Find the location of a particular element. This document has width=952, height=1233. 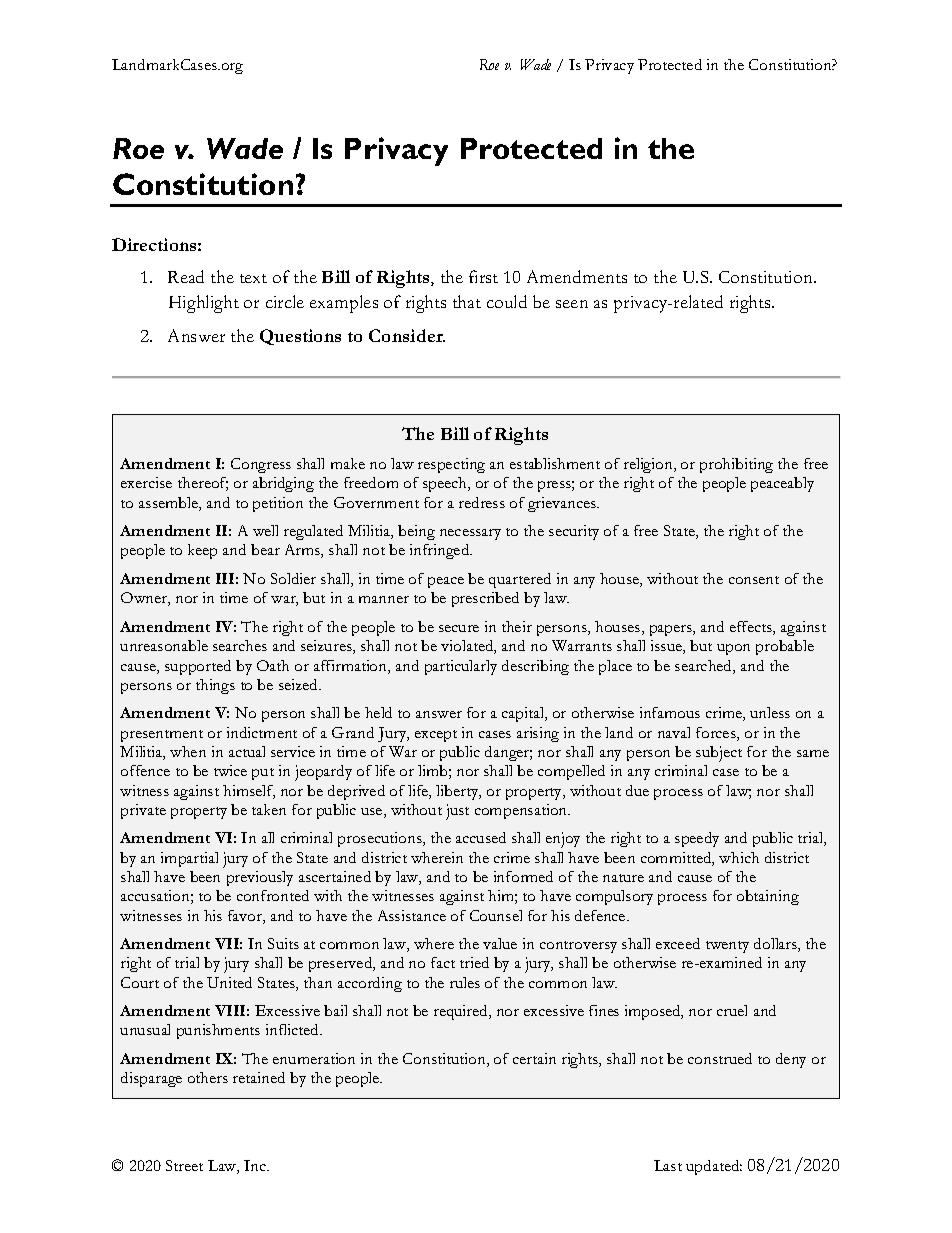

Inc is located at coordinates (256, 1165).
